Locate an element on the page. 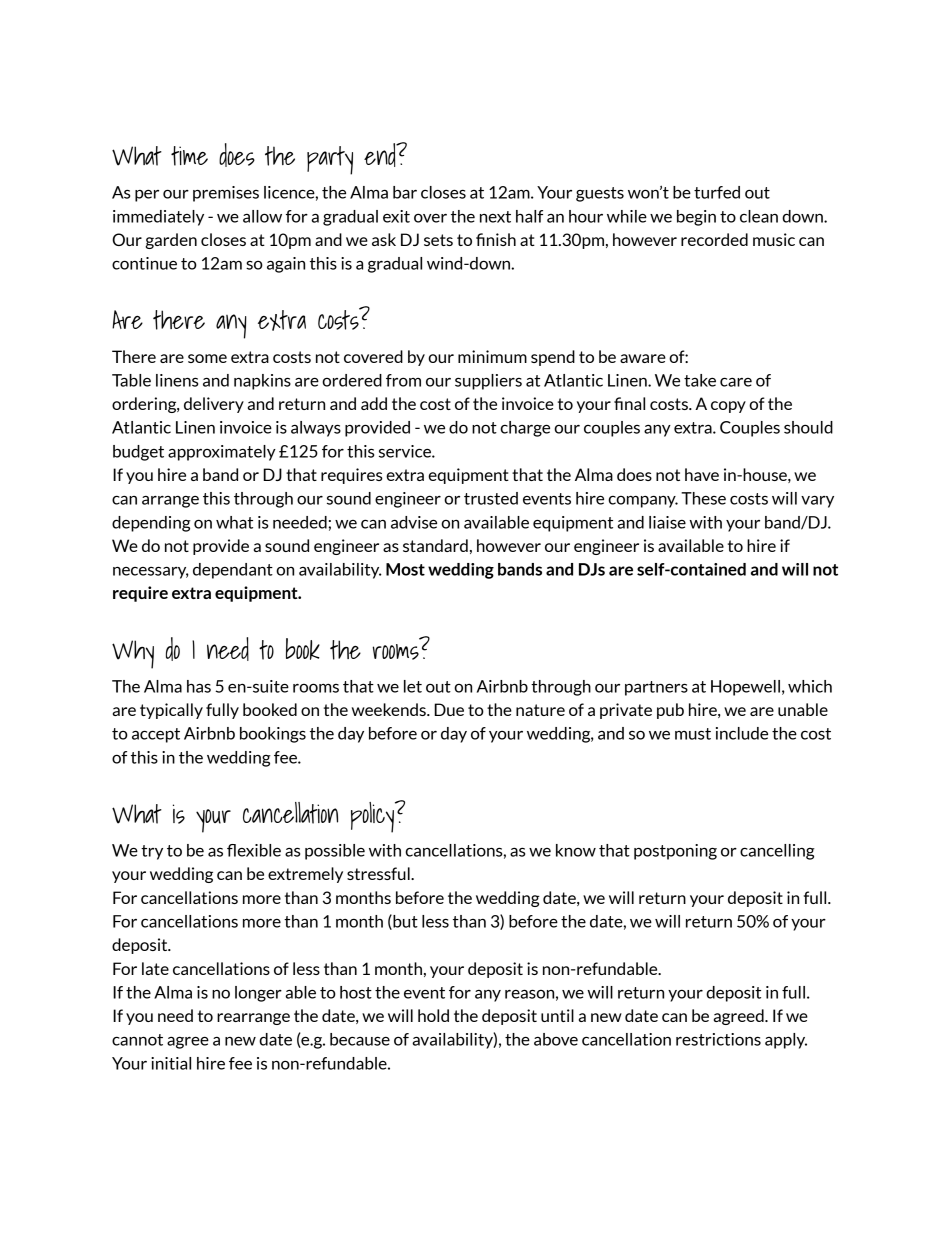  premises is located at coordinates (226, 194).
